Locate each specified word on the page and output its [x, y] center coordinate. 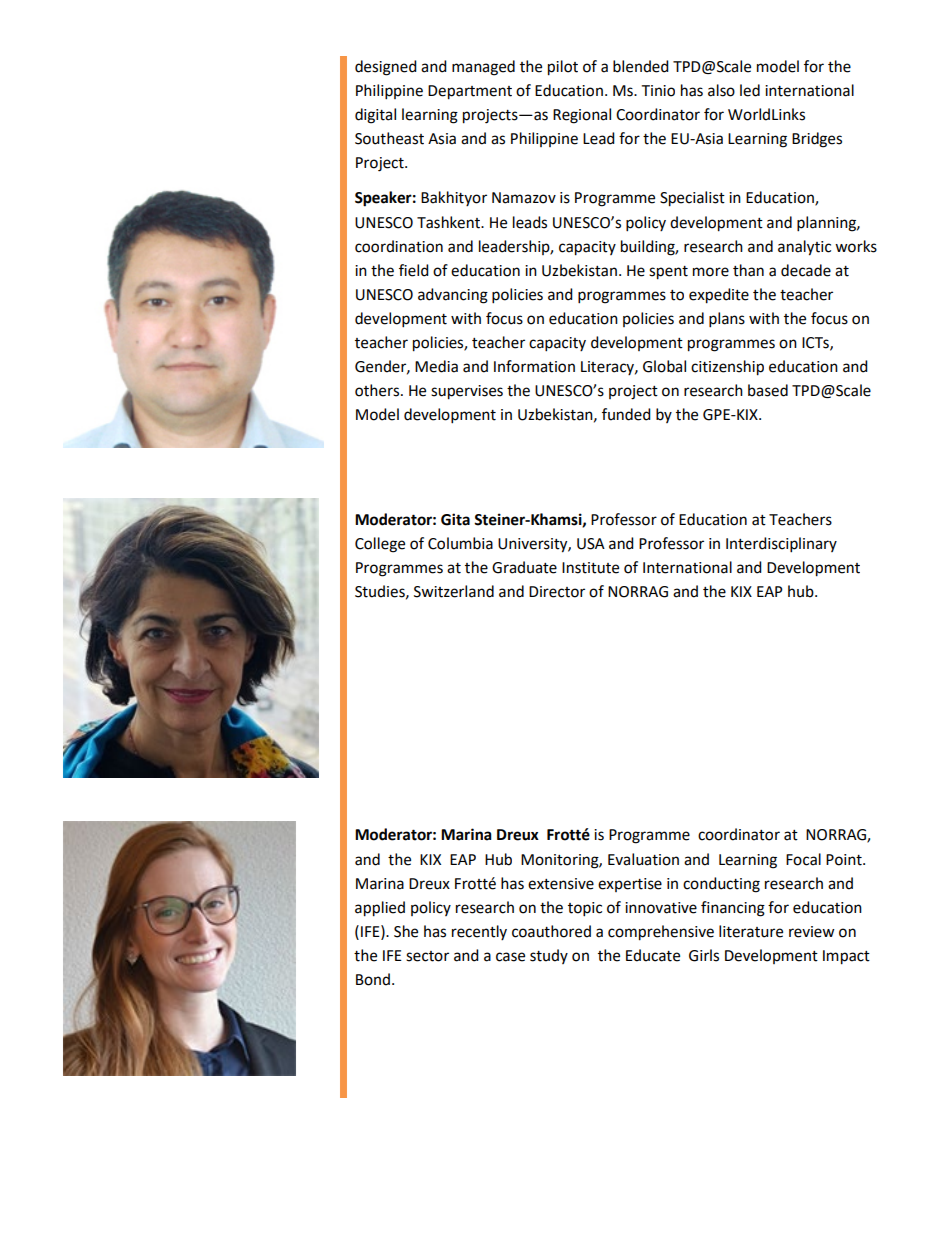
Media [436, 366]
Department [470, 92]
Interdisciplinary [781, 545]
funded [626, 414]
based [768, 390]
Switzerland [454, 591]
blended [641, 66]
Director [557, 592]
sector [427, 956]
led [750, 90]
